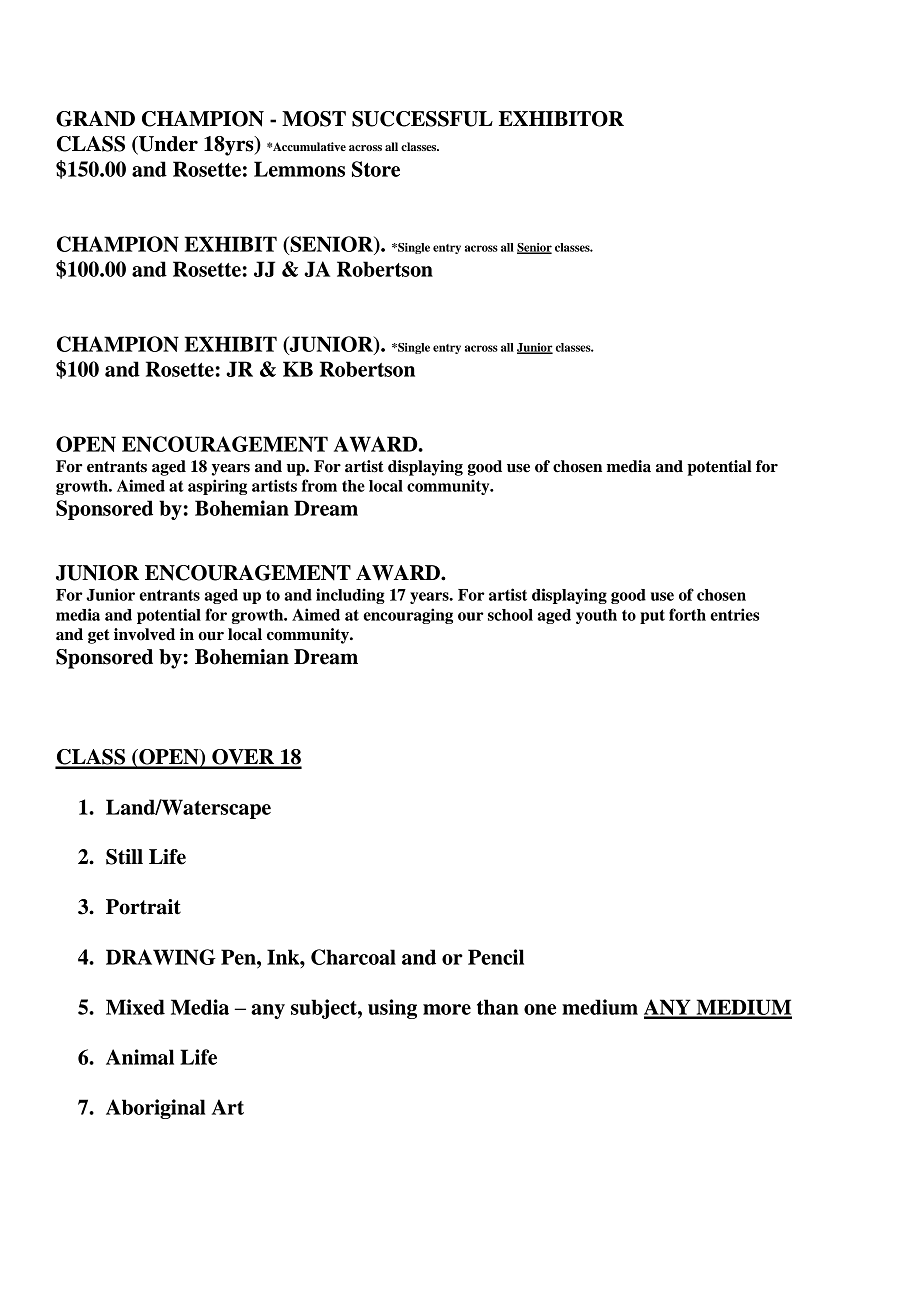 The height and width of the image is (1308, 924). Describe the element at coordinates (687, 614) in the image. I see `forth` at that location.
